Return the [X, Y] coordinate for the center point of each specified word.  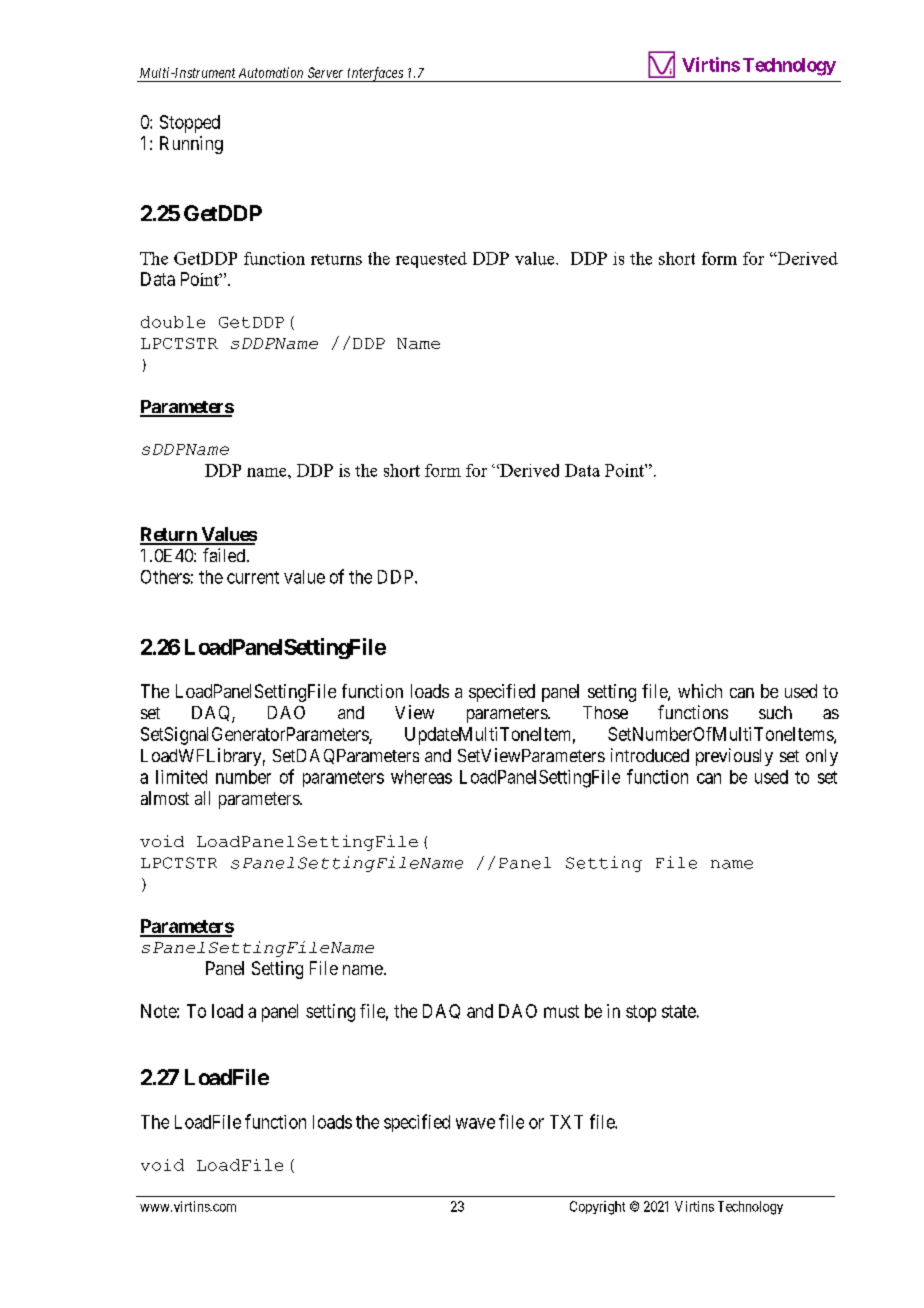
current [253, 577]
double [173, 322]
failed [224, 555]
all [202, 798]
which [700, 691]
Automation [271, 72]
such [775, 712]
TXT [566, 1122]
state [679, 1011]
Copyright [597, 1208]
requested [431, 260]
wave [475, 1123]
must [561, 1011]
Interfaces [375, 74]
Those [605, 712]
